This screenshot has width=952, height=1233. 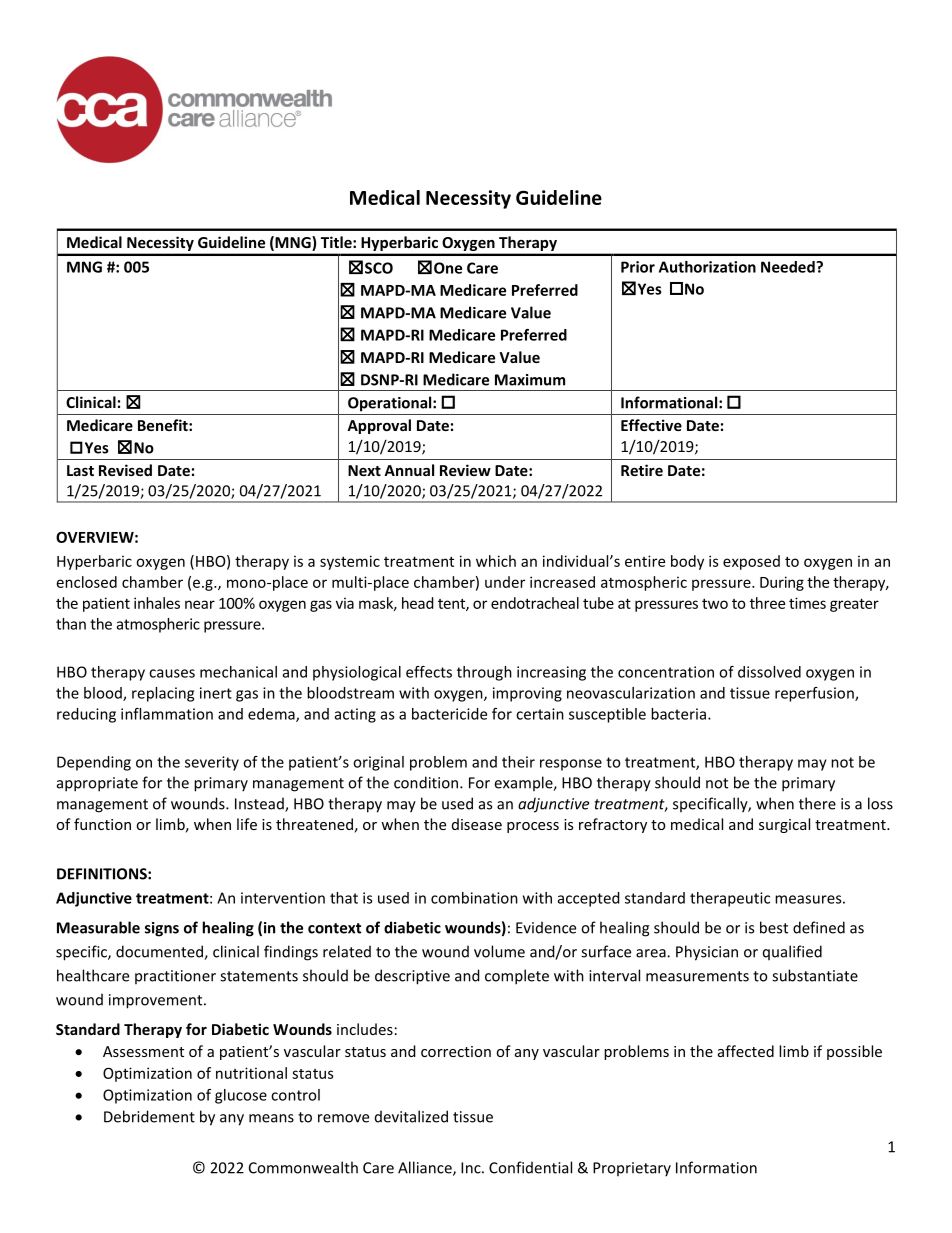 What do you see at coordinates (379, 268) in the screenshot?
I see `SCO` at bounding box center [379, 268].
